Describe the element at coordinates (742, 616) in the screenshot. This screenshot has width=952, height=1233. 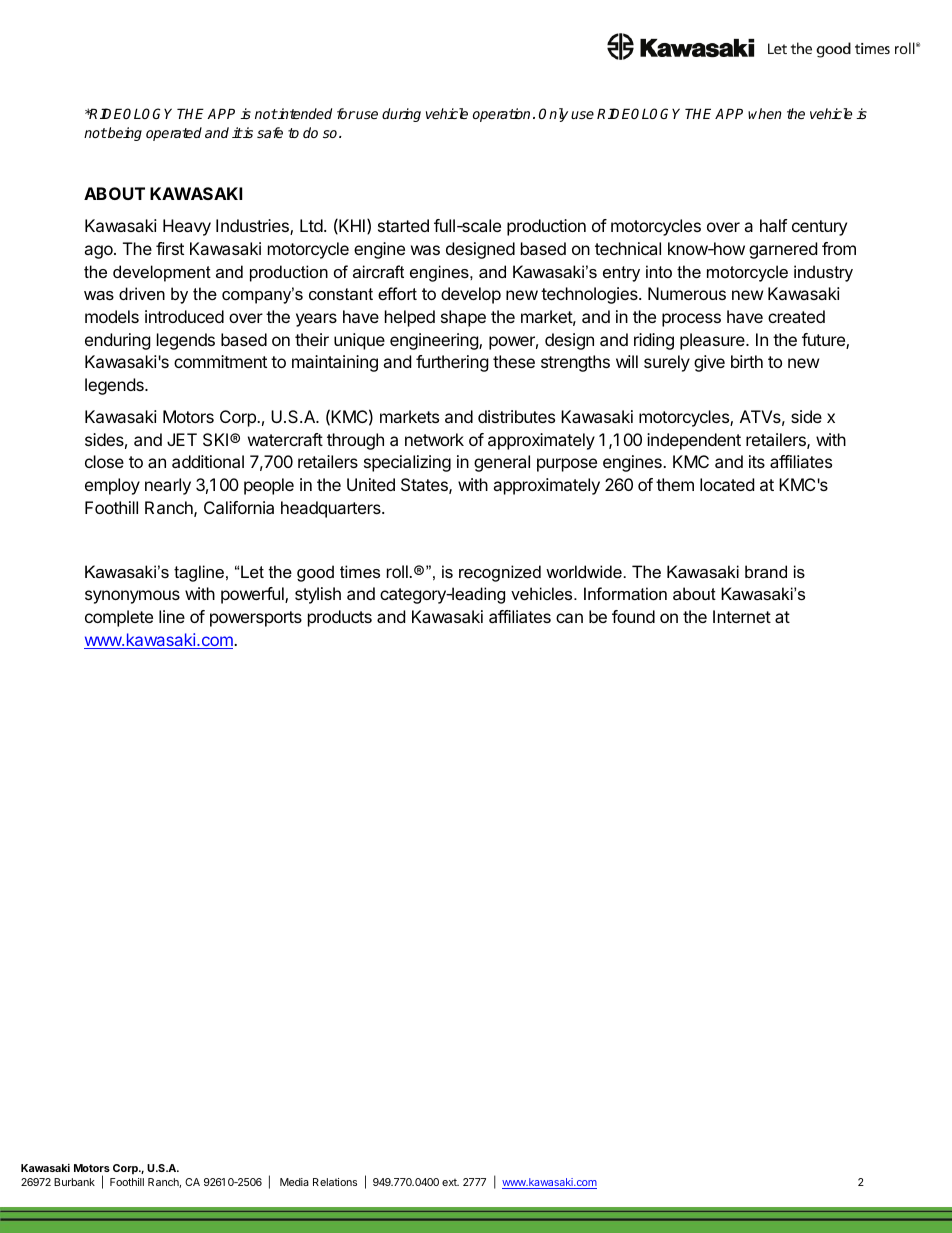
I see `Internet` at that location.
